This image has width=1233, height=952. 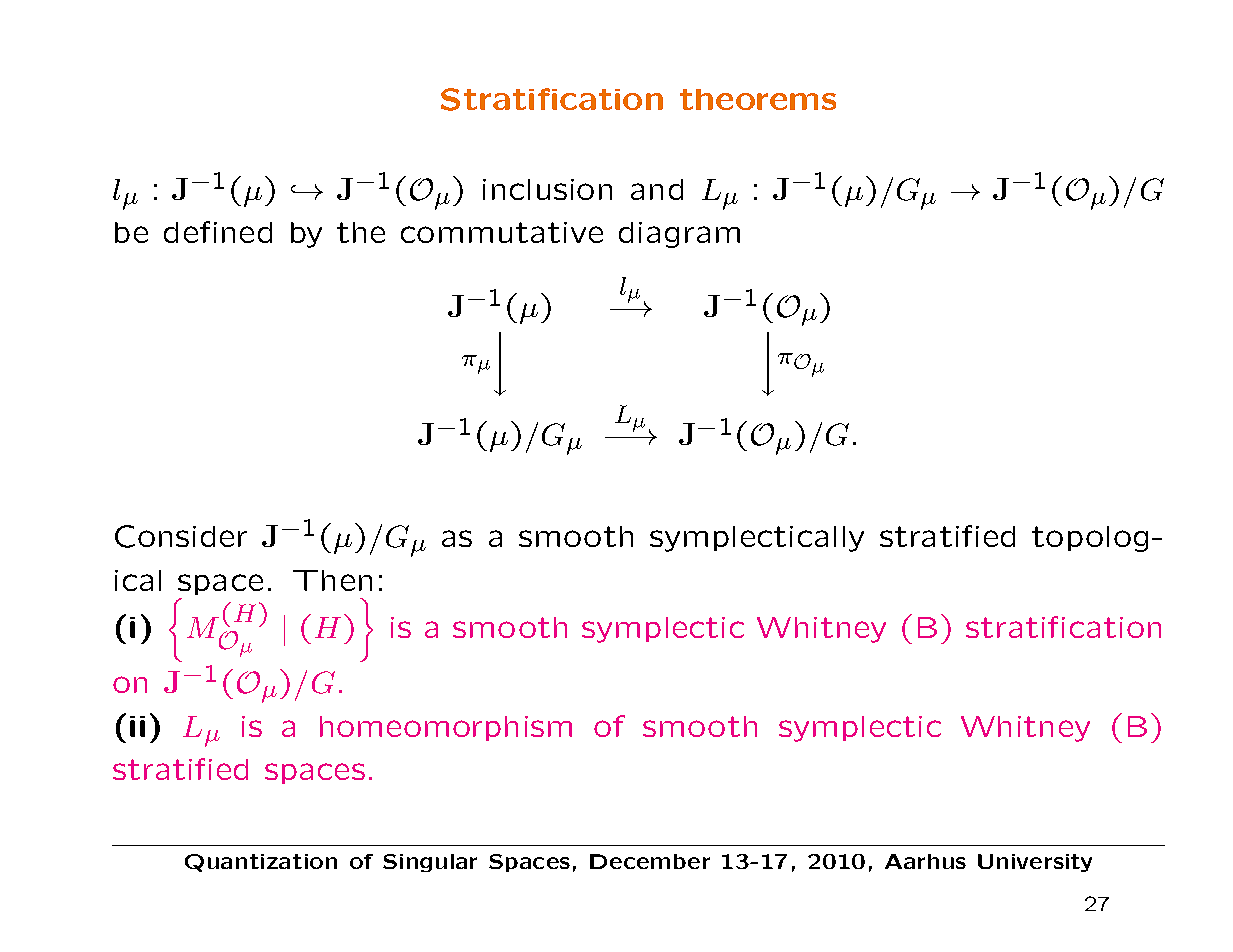 I want to click on Consider, so click(x=181, y=536).
